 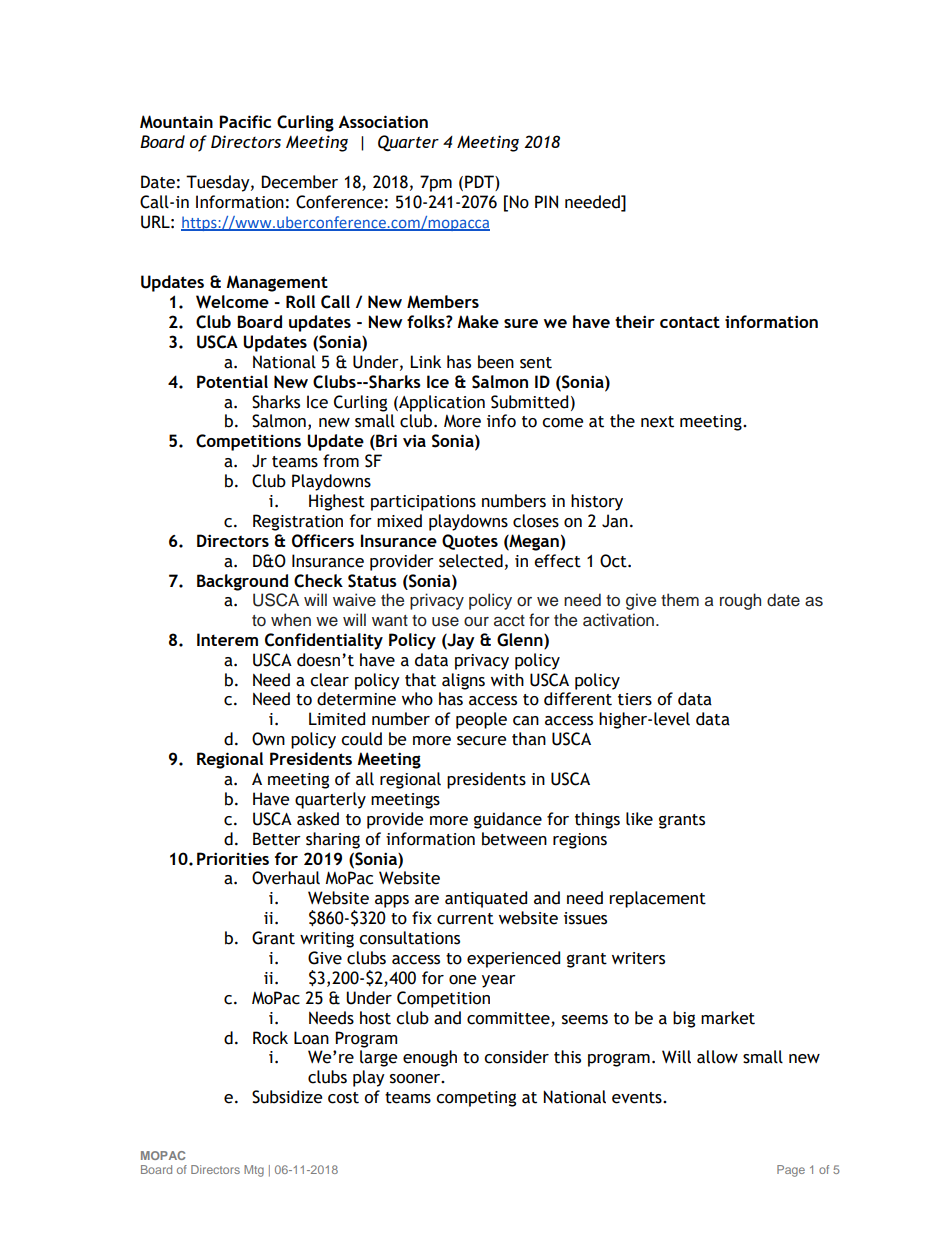 What do you see at coordinates (254, 1171) in the document?
I see `Mtg` at bounding box center [254, 1171].
